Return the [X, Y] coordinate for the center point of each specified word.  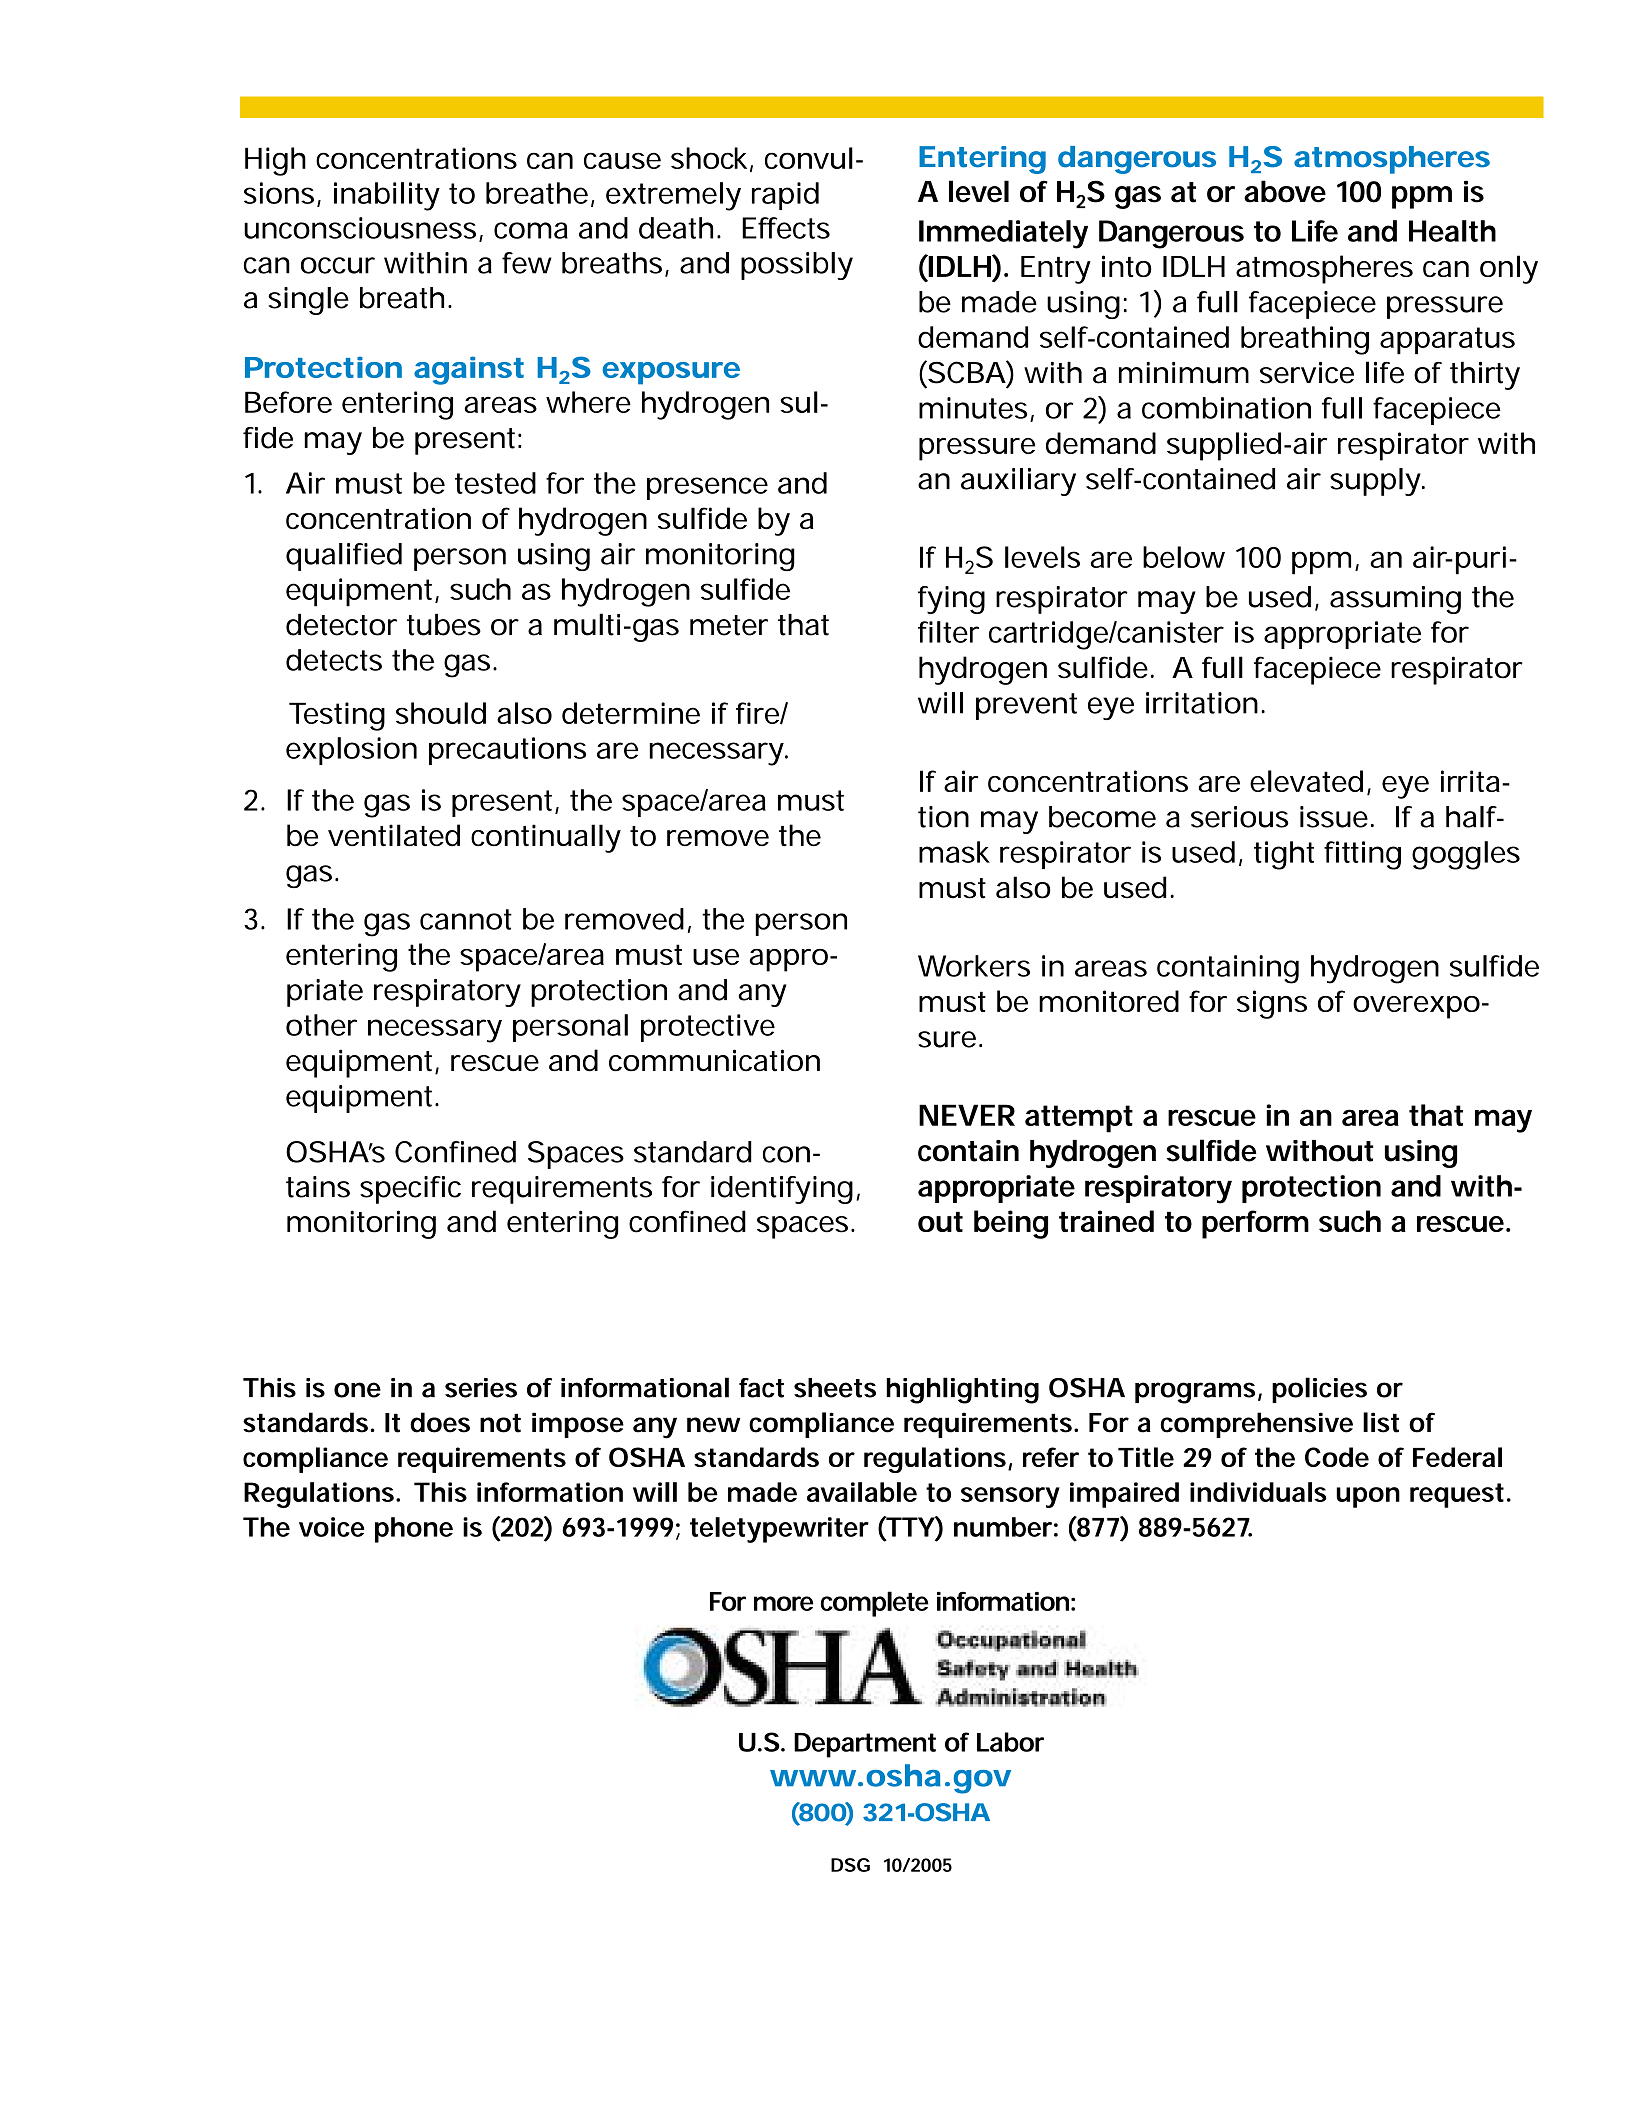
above [1285, 191]
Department [865, 1745]
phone [414, 1530]
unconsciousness [360, 228]
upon [1368, 1497]
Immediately [1003, 234]
